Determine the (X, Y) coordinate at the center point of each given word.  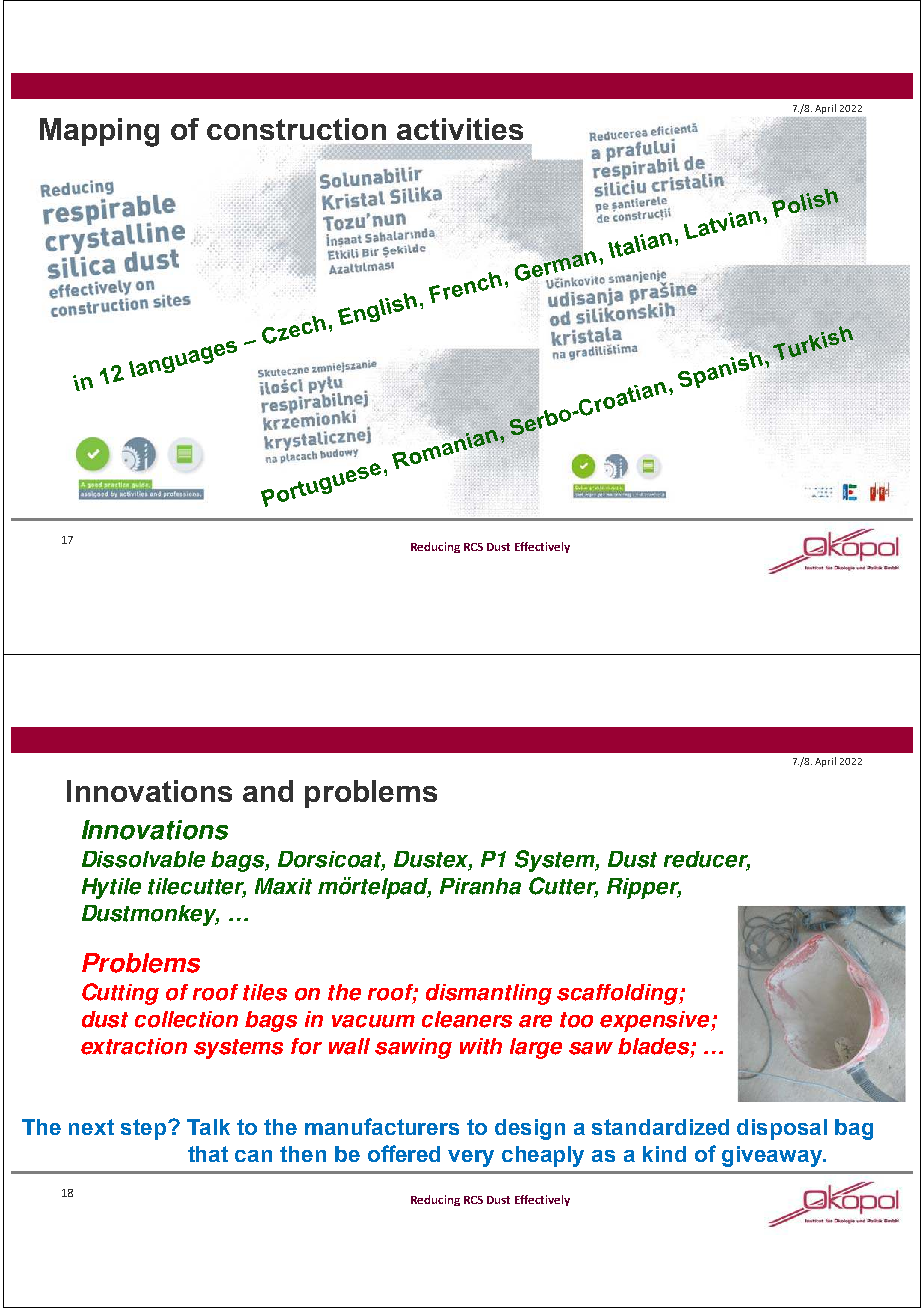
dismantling (489, 994)
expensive (656, 1021)
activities (460, 129)
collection (186, 1019)
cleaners (467, 1019)
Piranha (480, 886)
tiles (265, 992)
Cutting (120, 994)
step (145, 1129)
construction (296, 129)
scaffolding (619, 994)
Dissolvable (143, 859)
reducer (707, 860)
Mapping (99, 132)
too (576, 1020)
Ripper (644, 888)
